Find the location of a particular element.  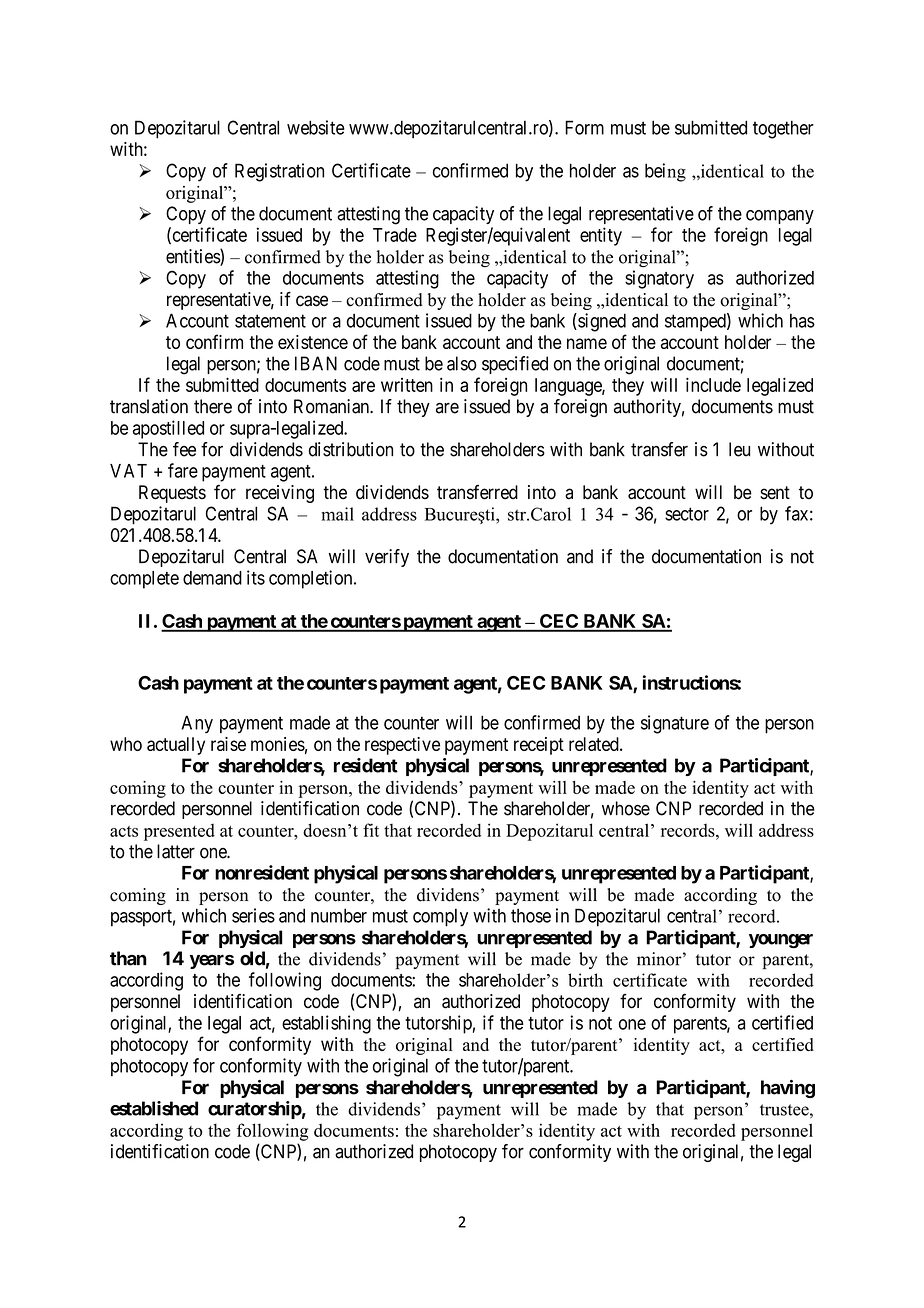

distribution is located at coordinates (351, 449).
